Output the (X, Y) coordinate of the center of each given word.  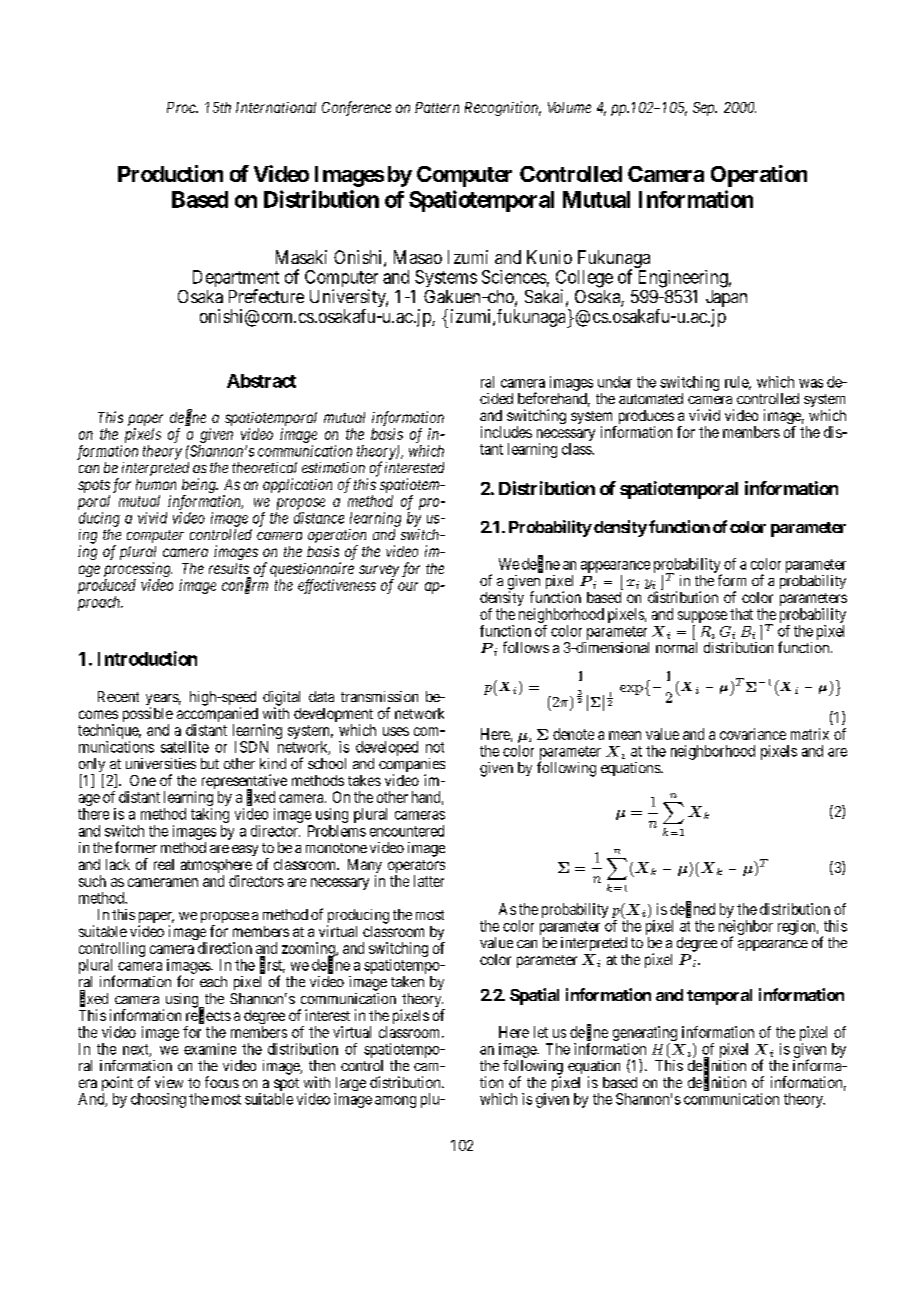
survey (379, 572)
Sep (705, 109)
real (164, 864)
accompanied (217, 716)
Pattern (437, 107)
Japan (726, 300)
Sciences (514, 277)
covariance (753, 734)
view (169, 1082)
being (200, 487)
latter (429, 881)
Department (236, 280)
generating (645, 1035)
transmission (379, 696)
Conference (356, 108)
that (741, 614)
